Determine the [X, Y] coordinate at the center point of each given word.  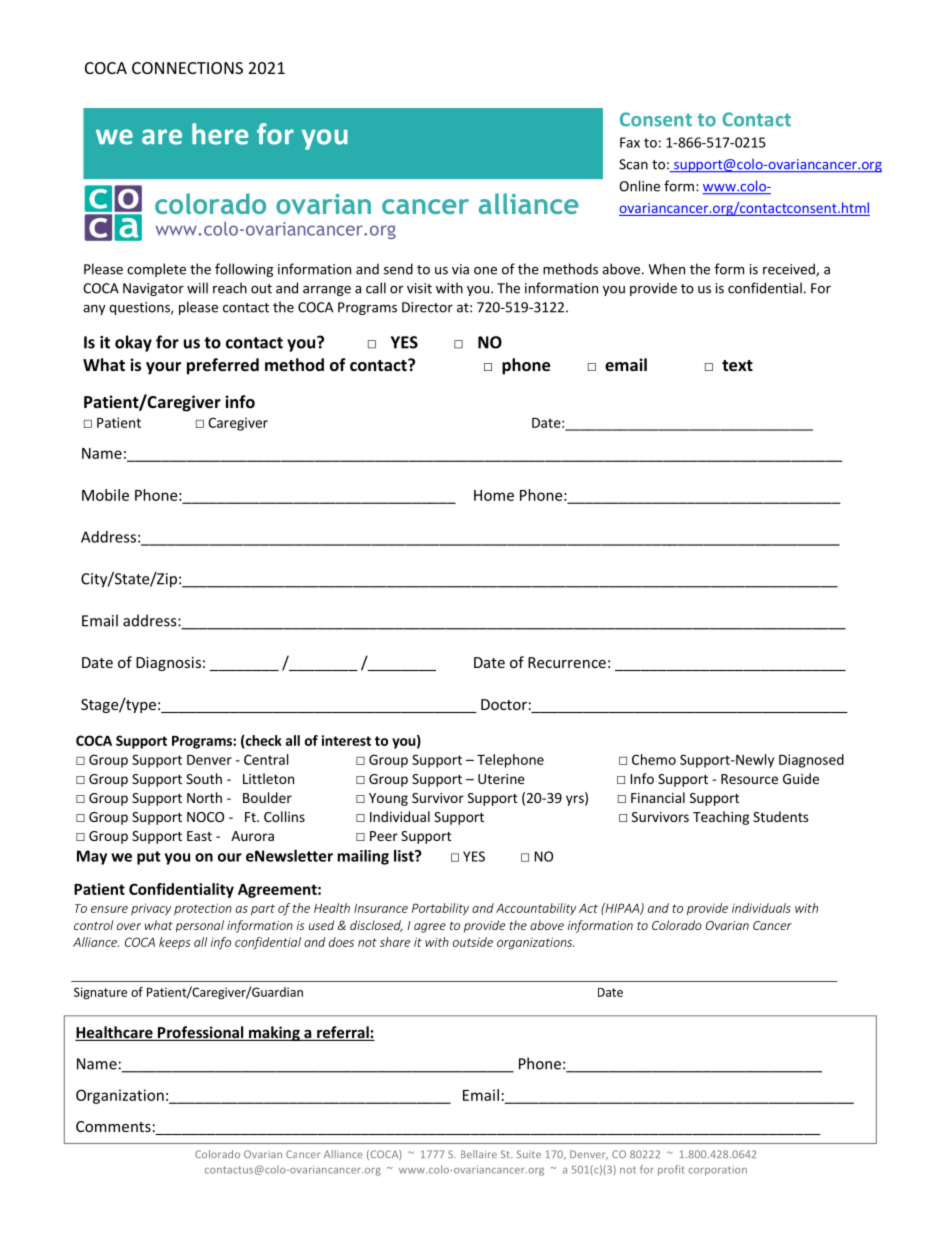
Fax [630, 142]
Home [494, 495]
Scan [633, 164]
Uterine [501, 779]
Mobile [105, 495]
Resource [749, 779]
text [737, 365]
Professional [201, 1033]
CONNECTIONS [187, 68]
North [204, 797]
